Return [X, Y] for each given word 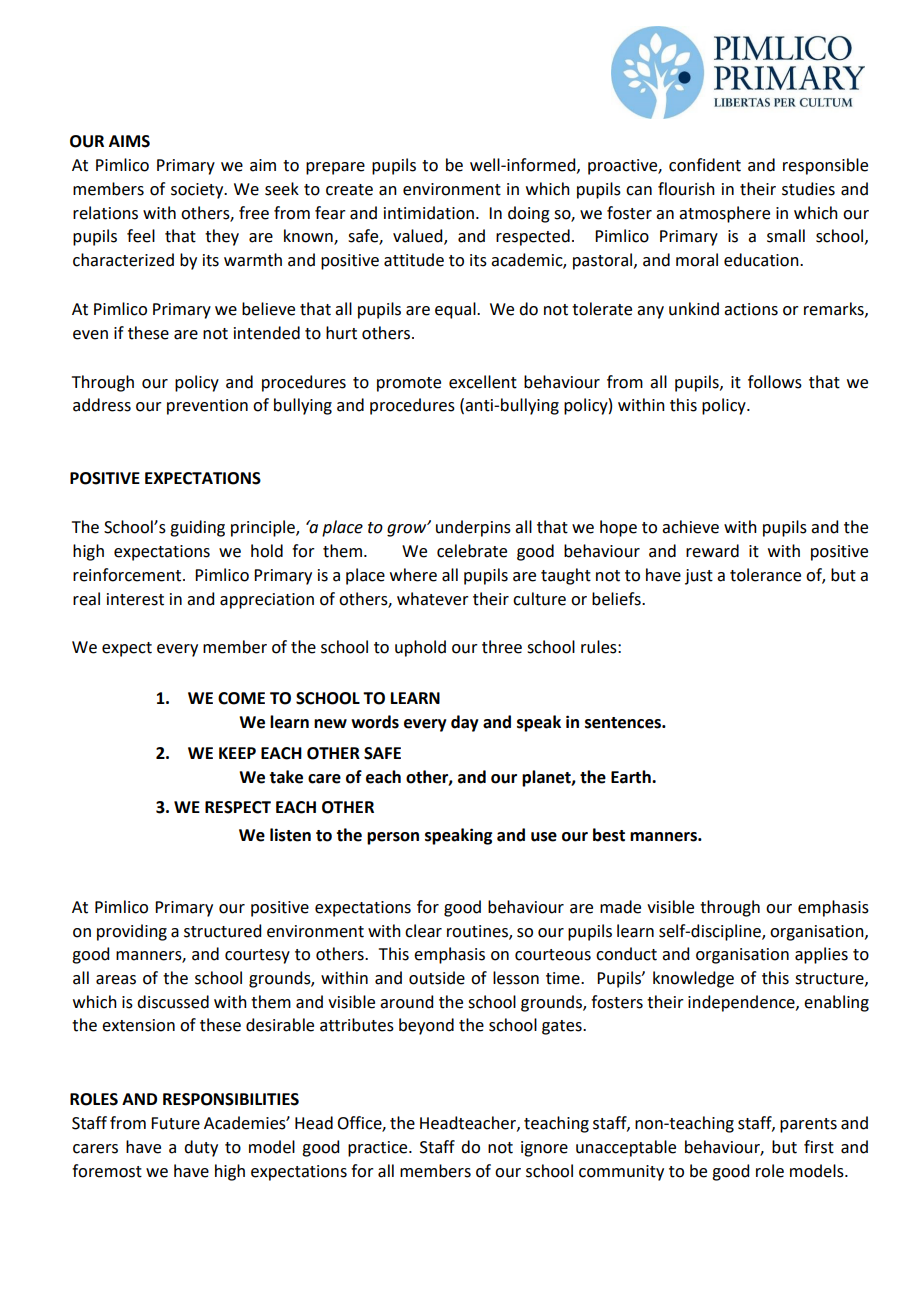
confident [705, 165]
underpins [473, 528]
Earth [632, 777]
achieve [690, 527]
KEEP [237, 753]
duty [201, 1148]
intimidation [429, 213]
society [198, 191]
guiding [197, 528]
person [393, 838]
